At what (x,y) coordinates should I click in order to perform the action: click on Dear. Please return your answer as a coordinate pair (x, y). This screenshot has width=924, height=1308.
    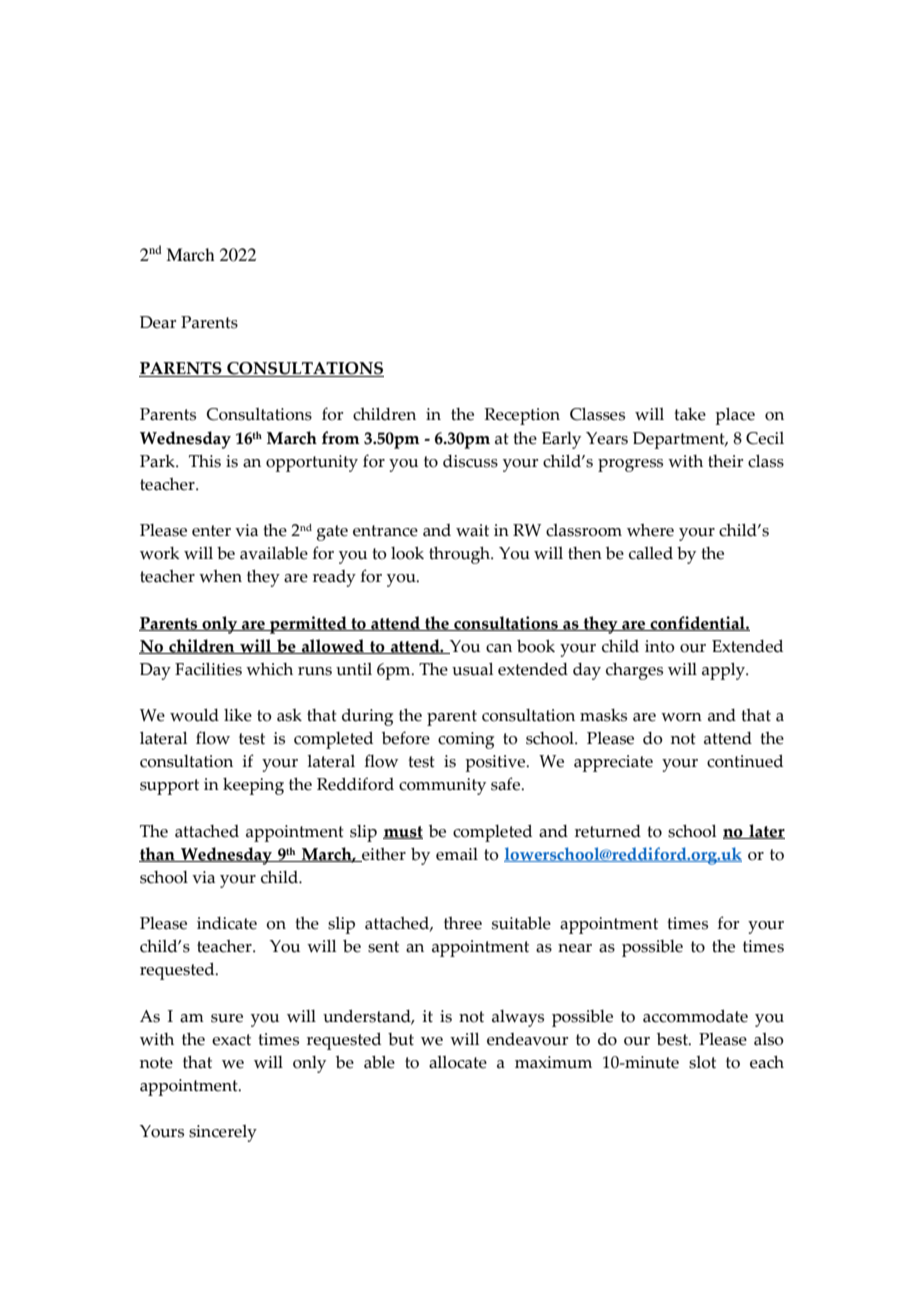
    Looking at the image, I should click on (158, 322).
